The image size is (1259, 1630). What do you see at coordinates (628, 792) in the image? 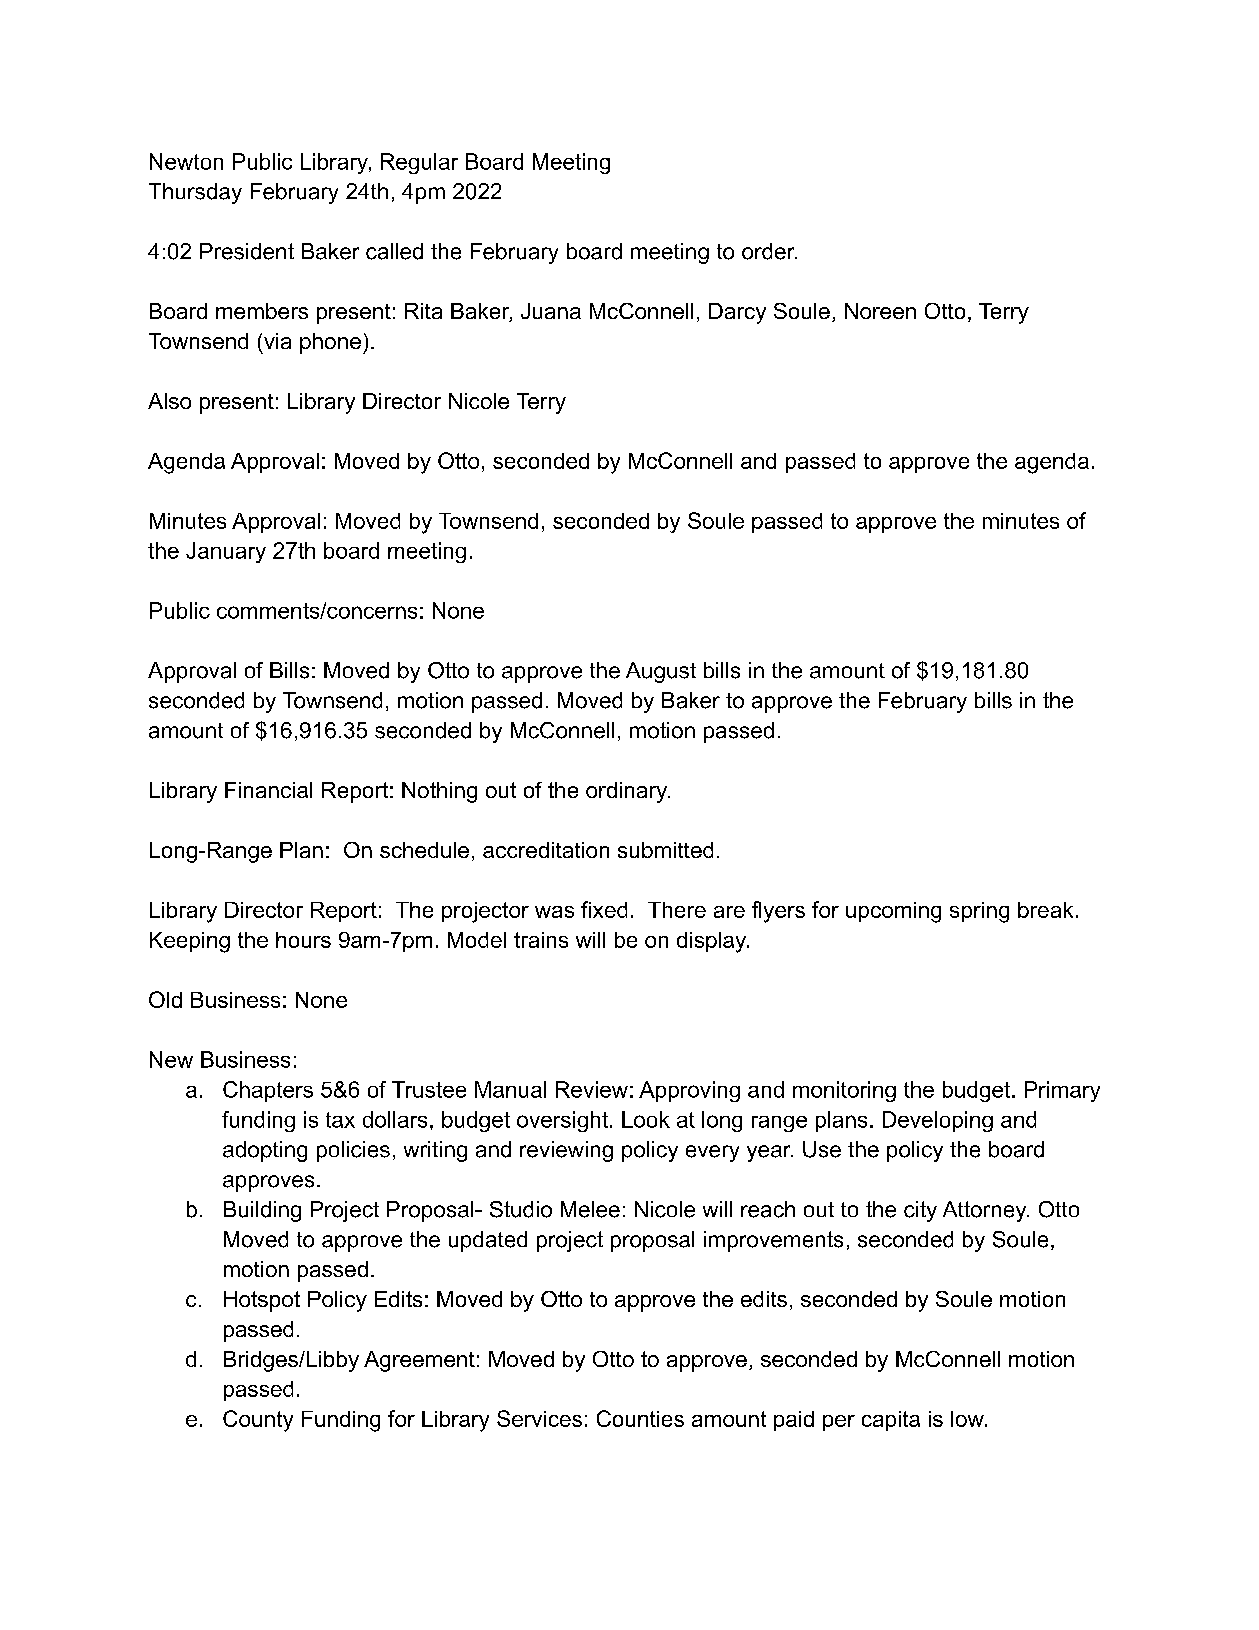
I see `ordinary` at bounding box center [628, 792].
